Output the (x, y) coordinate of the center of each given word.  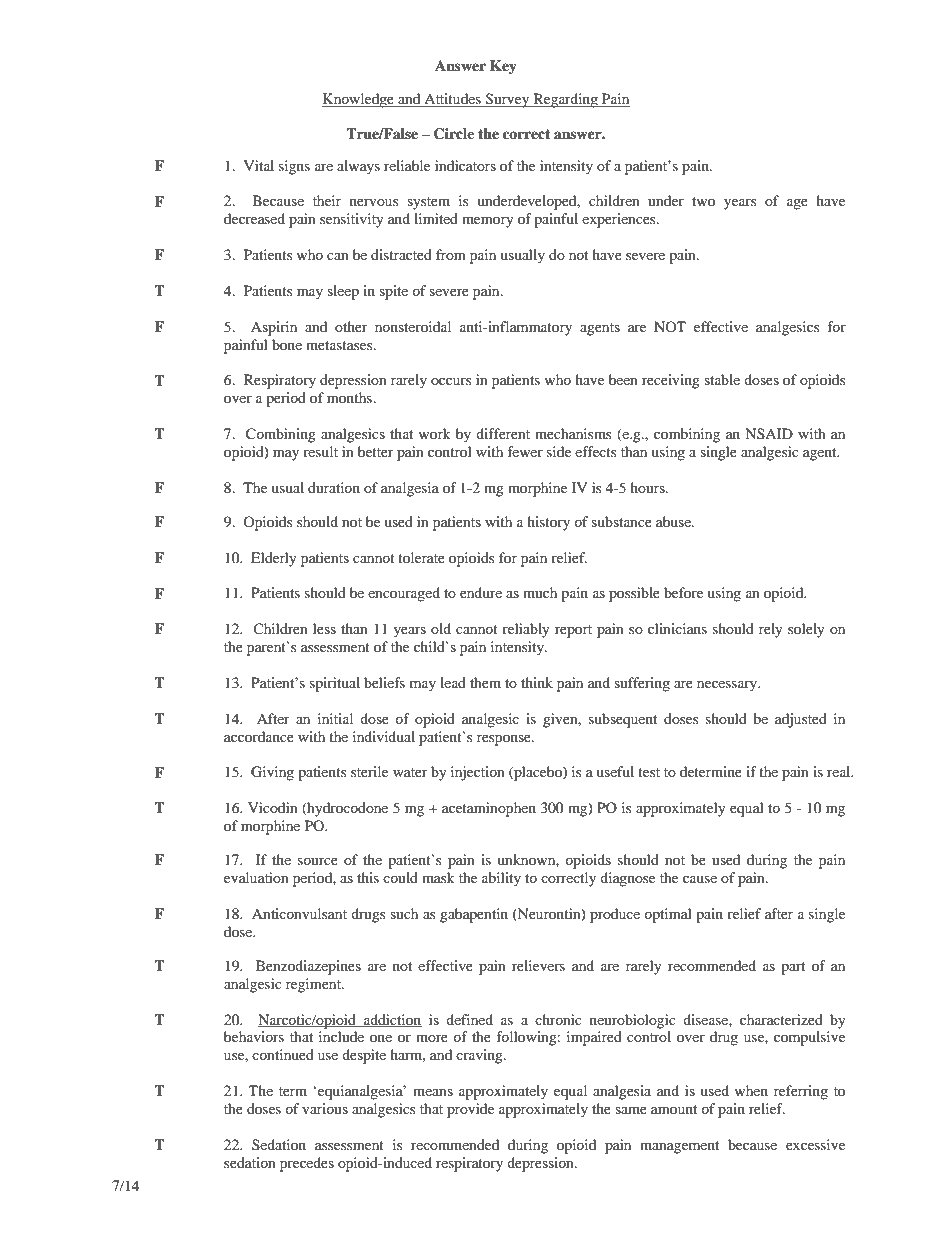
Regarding (565, 100)
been (623, 379)
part (793, 968)
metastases (340, 345)
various (325, 1108)
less (324, 628)
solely (806, 630)
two (703, 201)
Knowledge (359, 100)
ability (501, 879)
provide (470, 1110)
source (318, 861)
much (540, 592)
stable (722, 379)
